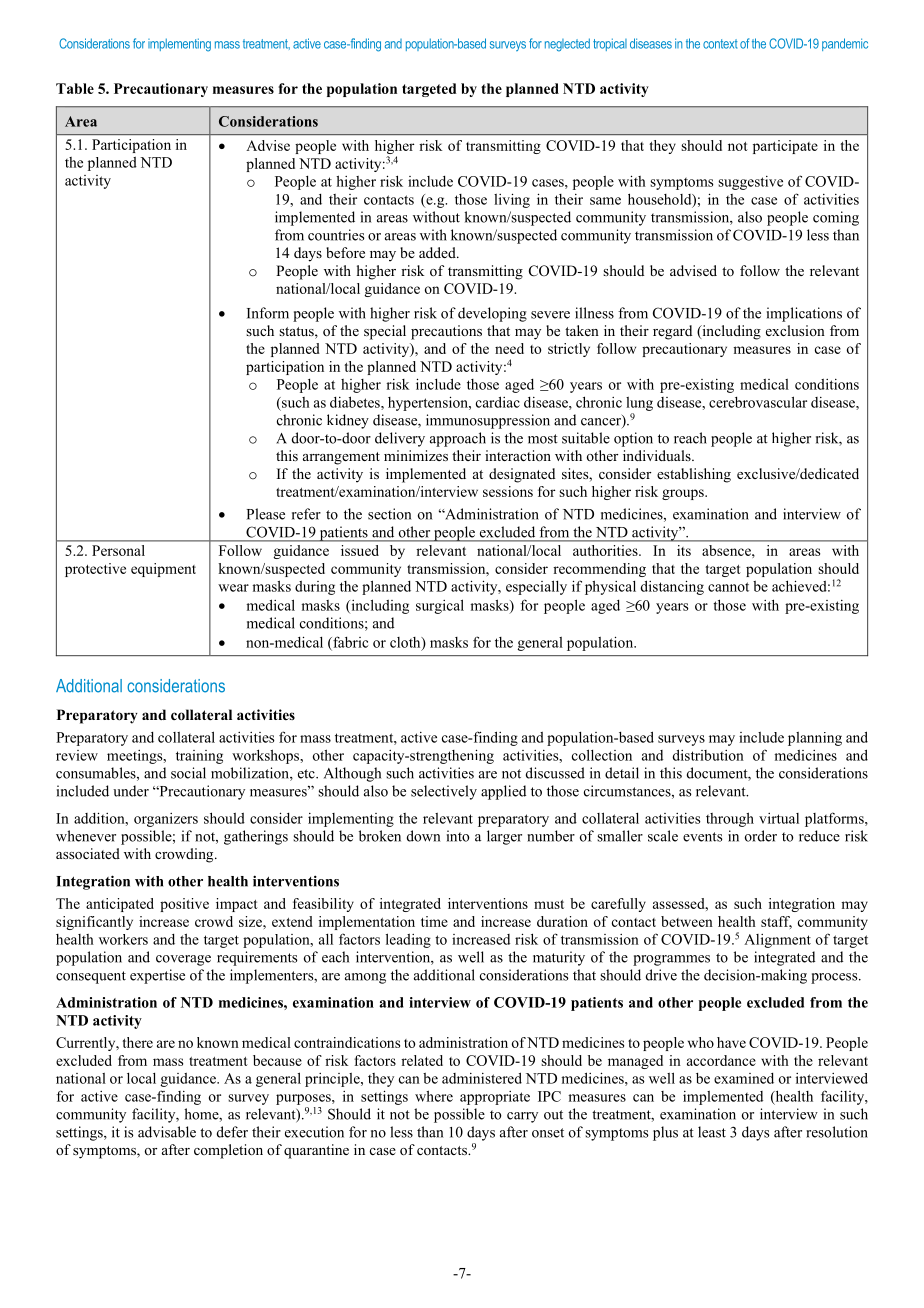 Image resolution: width=924 pixels, height=1308 pixels. I want to click on equipment, so click(163, 570).
